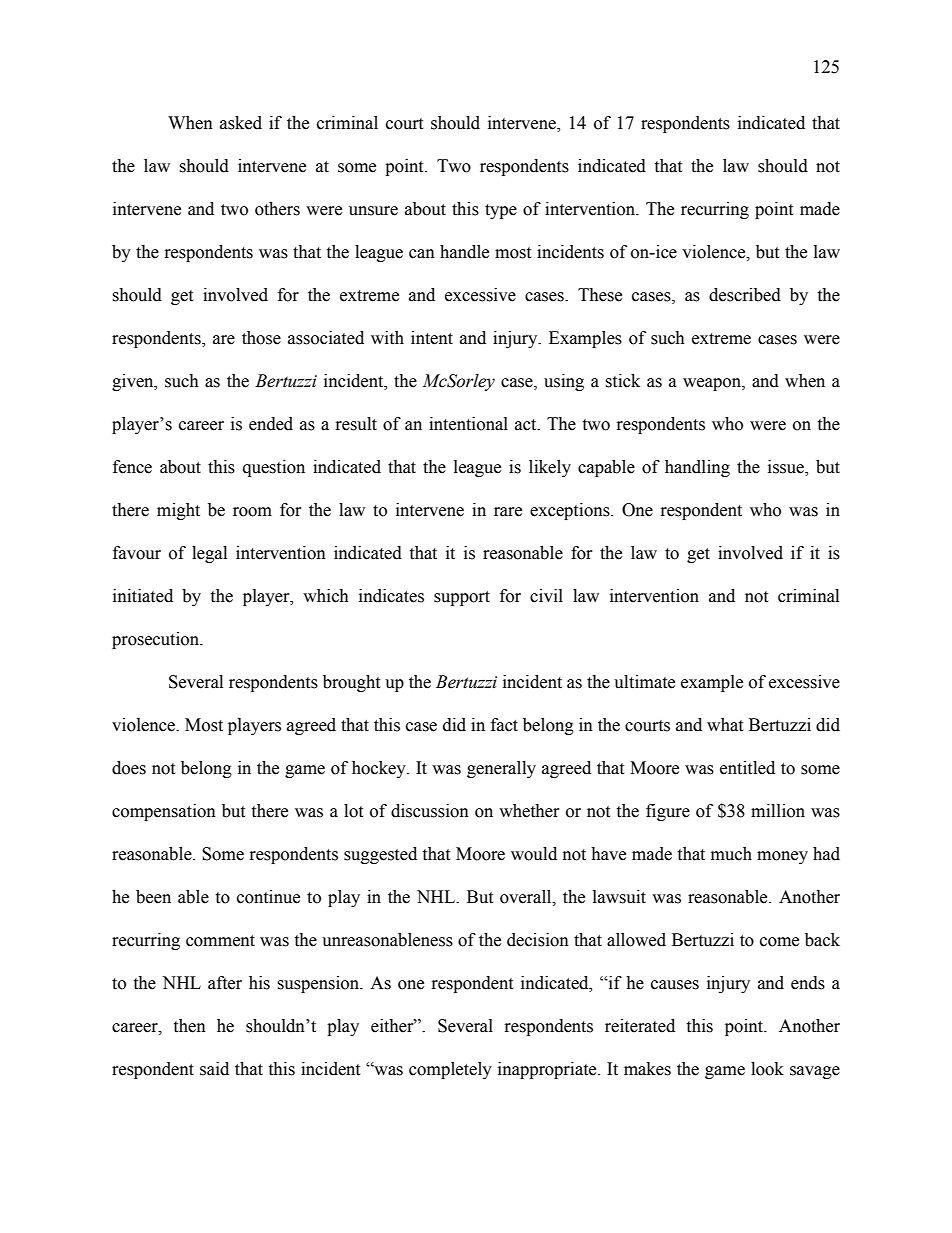  What do you see at coordinates (430, 811) in the page?
I see `discussion` at bounding box center [430, 811].
